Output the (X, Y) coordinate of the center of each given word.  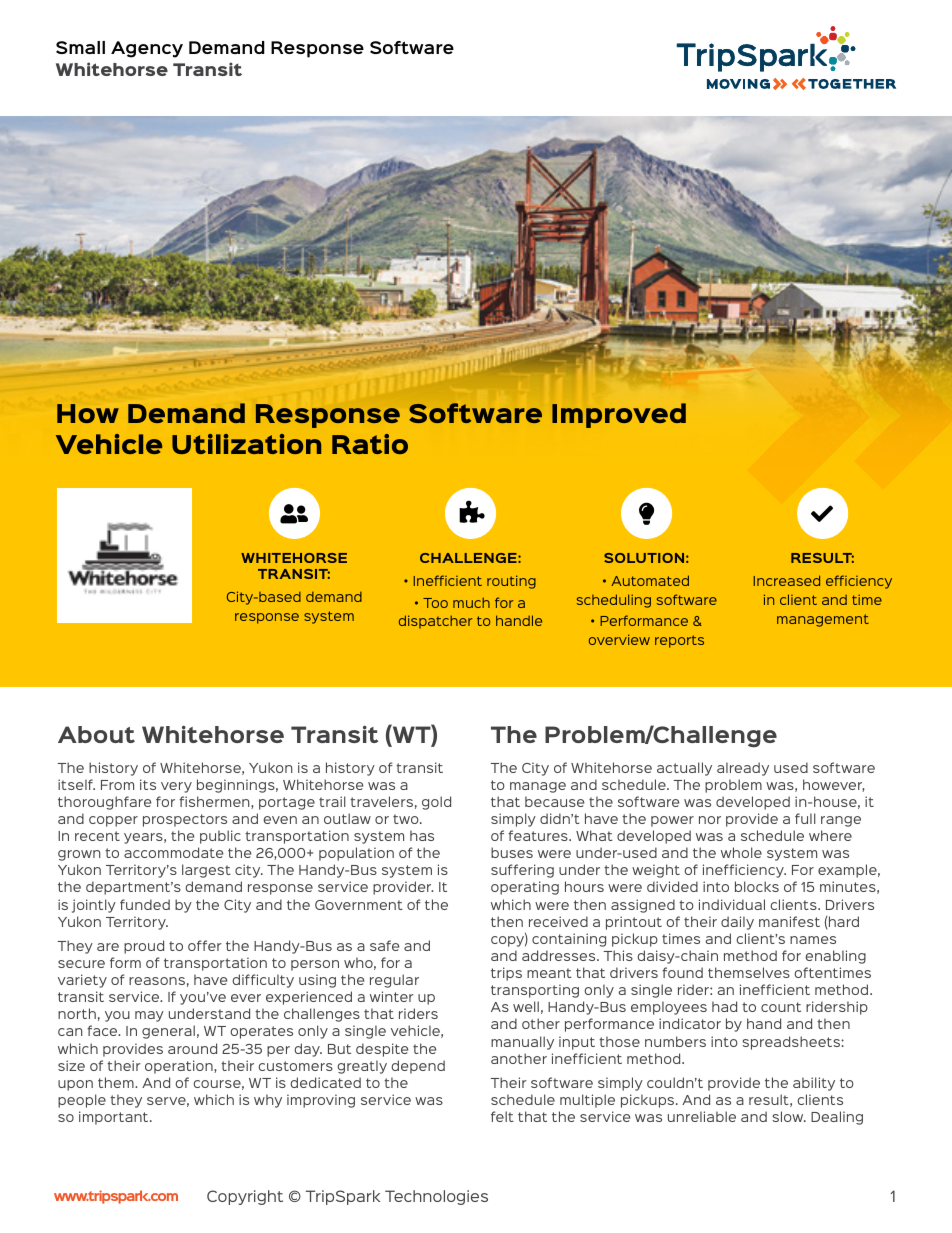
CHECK (822, 513)
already (743, 769)
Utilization (246, 444)
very (176, 787)
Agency (147, 49)
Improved (619, 415)
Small (80, 47)
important (115, 1118)
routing (511, 582)
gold (436, 803)
